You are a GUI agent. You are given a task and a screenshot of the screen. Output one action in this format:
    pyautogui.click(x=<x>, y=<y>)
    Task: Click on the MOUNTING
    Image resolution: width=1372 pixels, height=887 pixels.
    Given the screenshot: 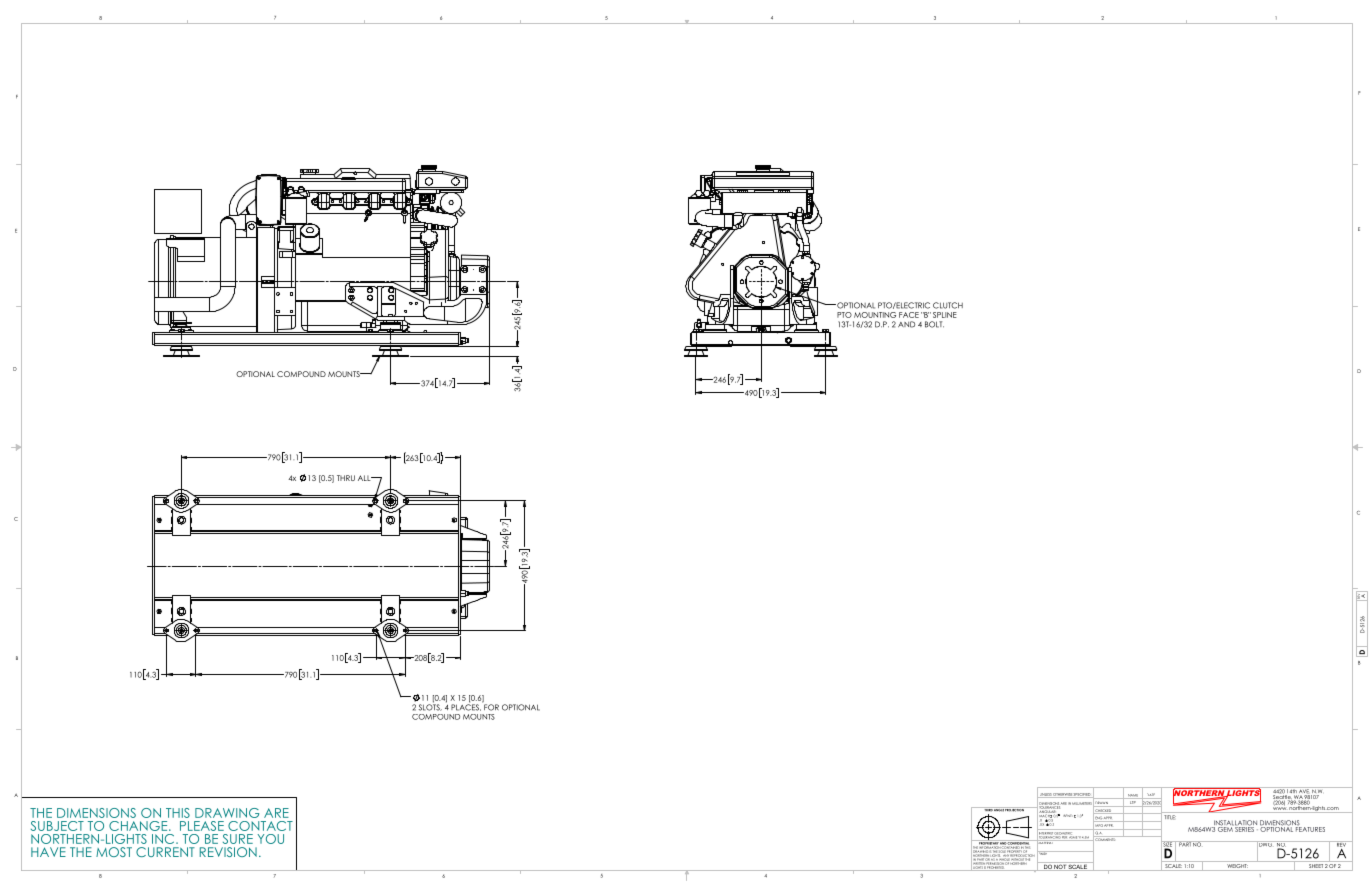 What is the action you would take?
    pyautogui.click(x=875, y=315)
